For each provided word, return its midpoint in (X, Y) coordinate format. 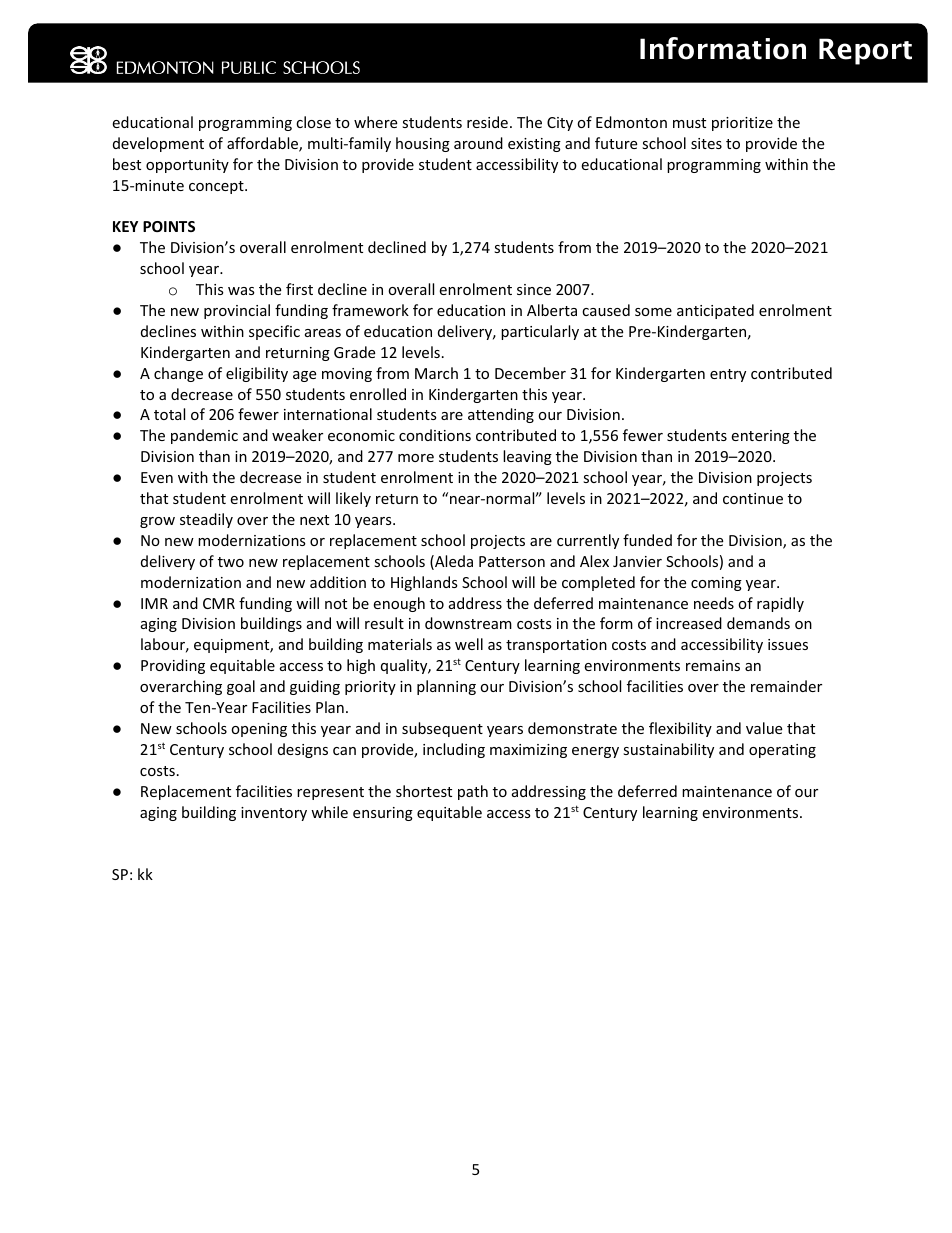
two (231, 562)
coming (716, 584)
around (478, 143)
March (436, 373)
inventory (274, 814)
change (178, 374)
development (158, 144)
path (473, 792)
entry (728, 375)
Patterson (512, 561)
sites (706, 143)
